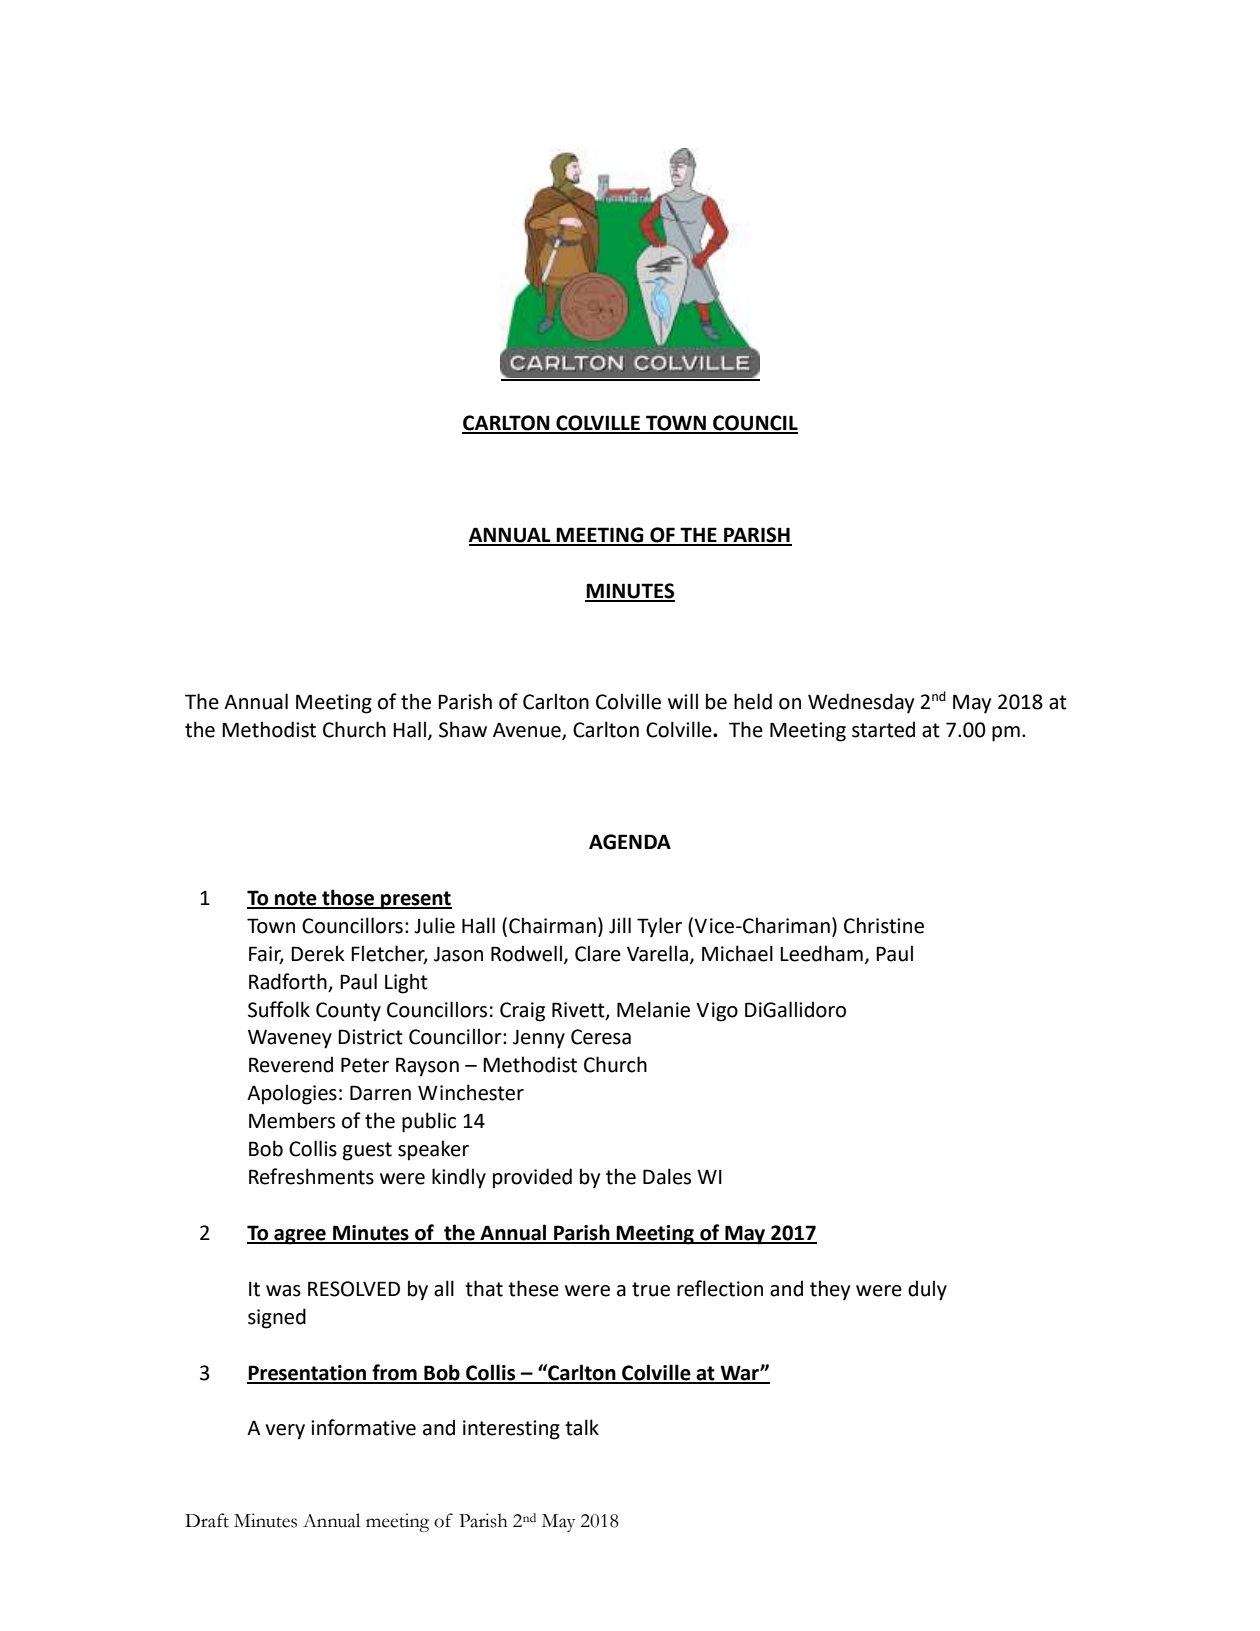 The height and width of the screenshot is (1631, 1260). I want to click on talk, so click(582, 1427).
